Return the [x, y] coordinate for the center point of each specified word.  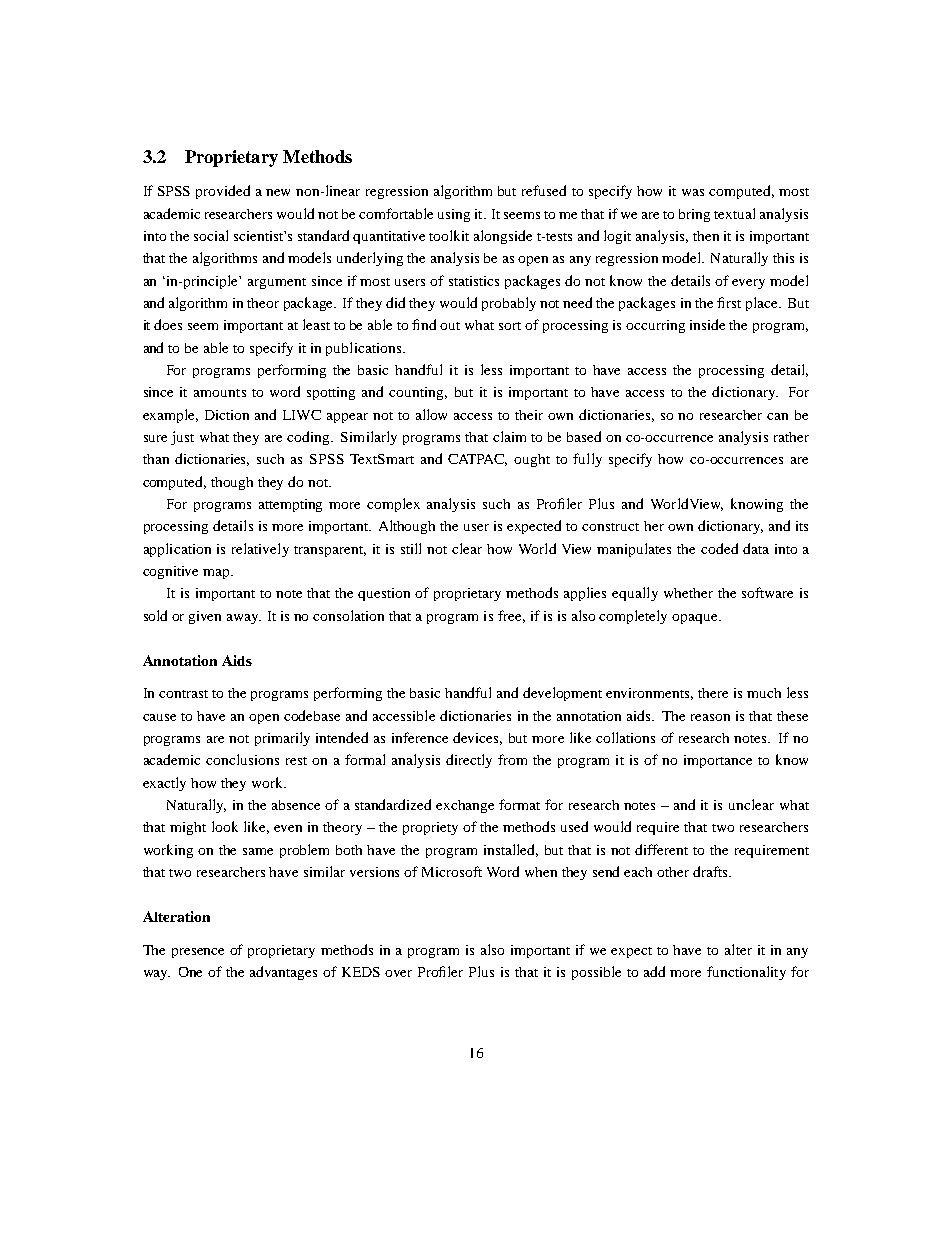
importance [718, 761]
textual [734, 213]
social [211, 235]
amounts [220, 393]
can [777, 416]
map [217, 574]
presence [198, 953]
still [411, 548]
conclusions [242, 759]
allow [431, 414]
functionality [746, 973]
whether [688, 593]
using [454, 215]
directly [469, 761]
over [398, 973]
